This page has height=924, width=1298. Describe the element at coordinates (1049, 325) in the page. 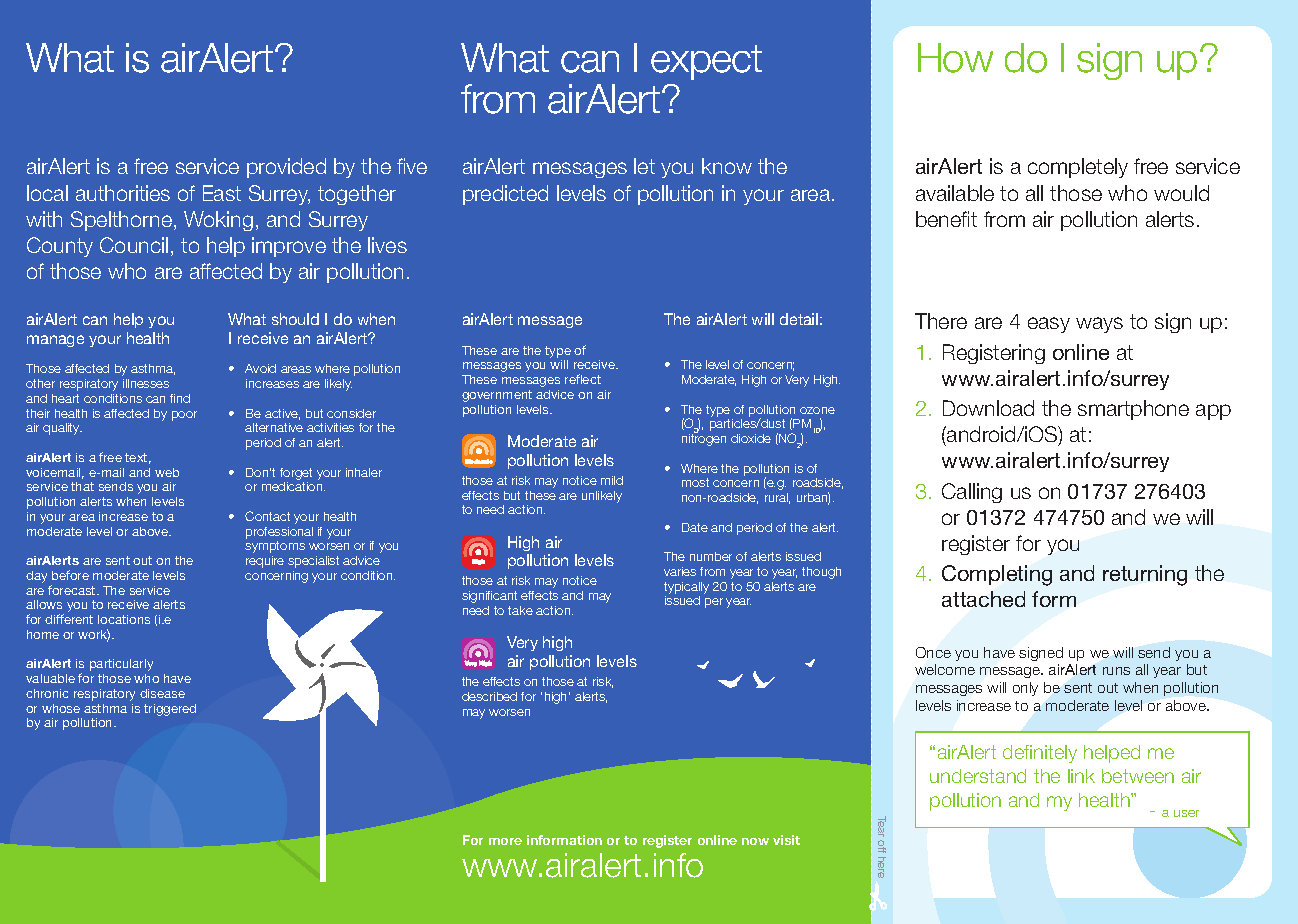

I see `easy` at that location.
